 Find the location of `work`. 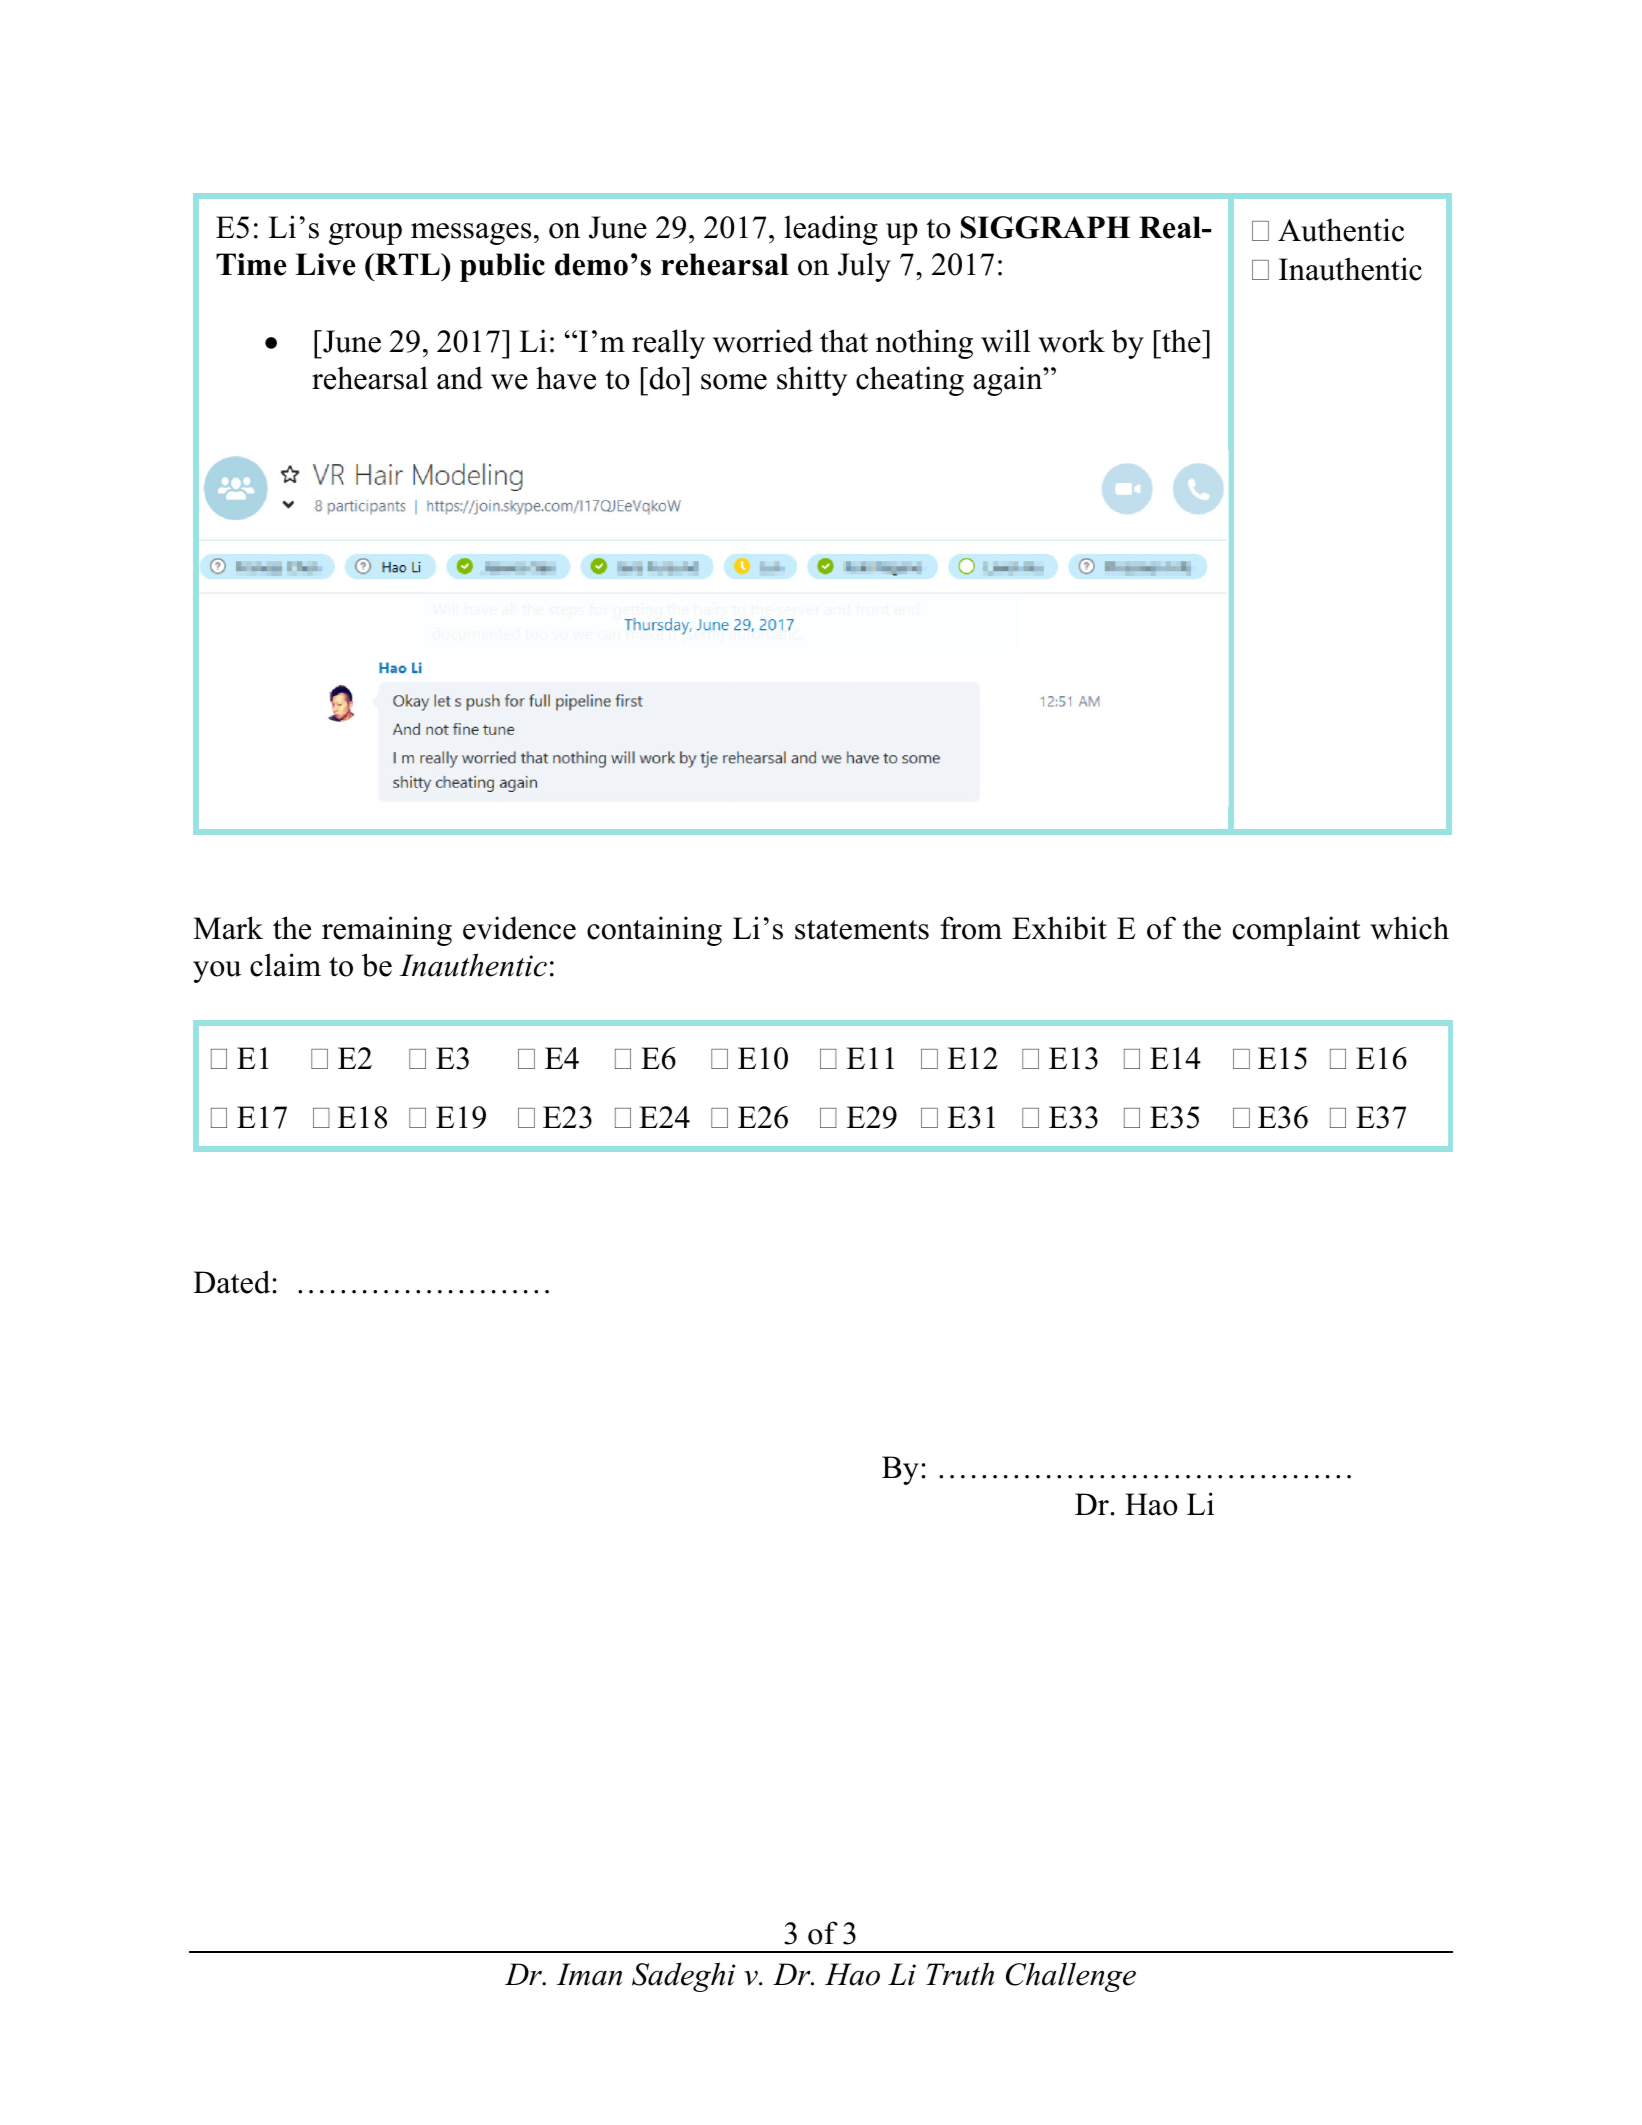

work is located at coordinates (1071, 341).
